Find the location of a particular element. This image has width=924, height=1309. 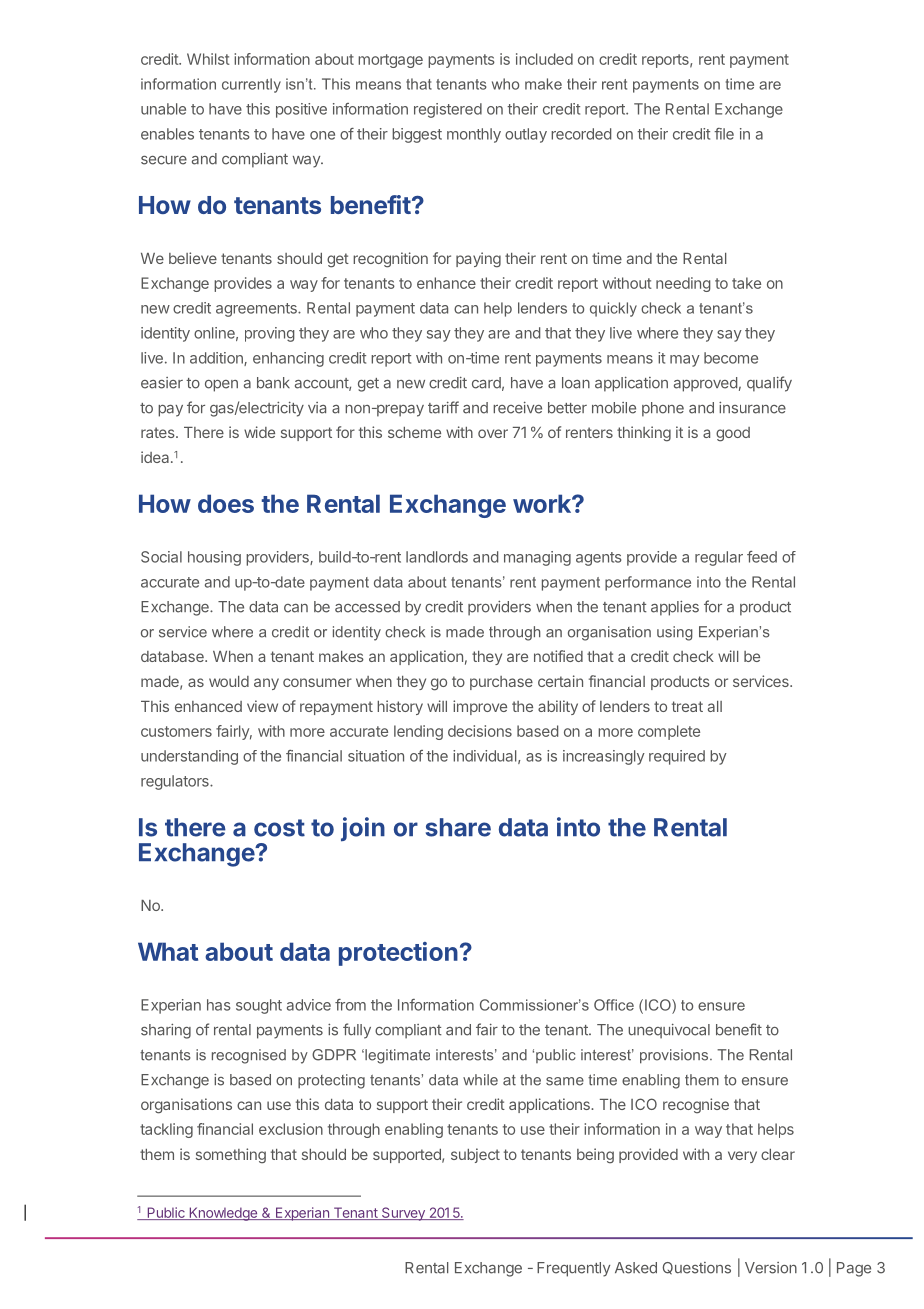

does is located at coordinates (226, 503).
